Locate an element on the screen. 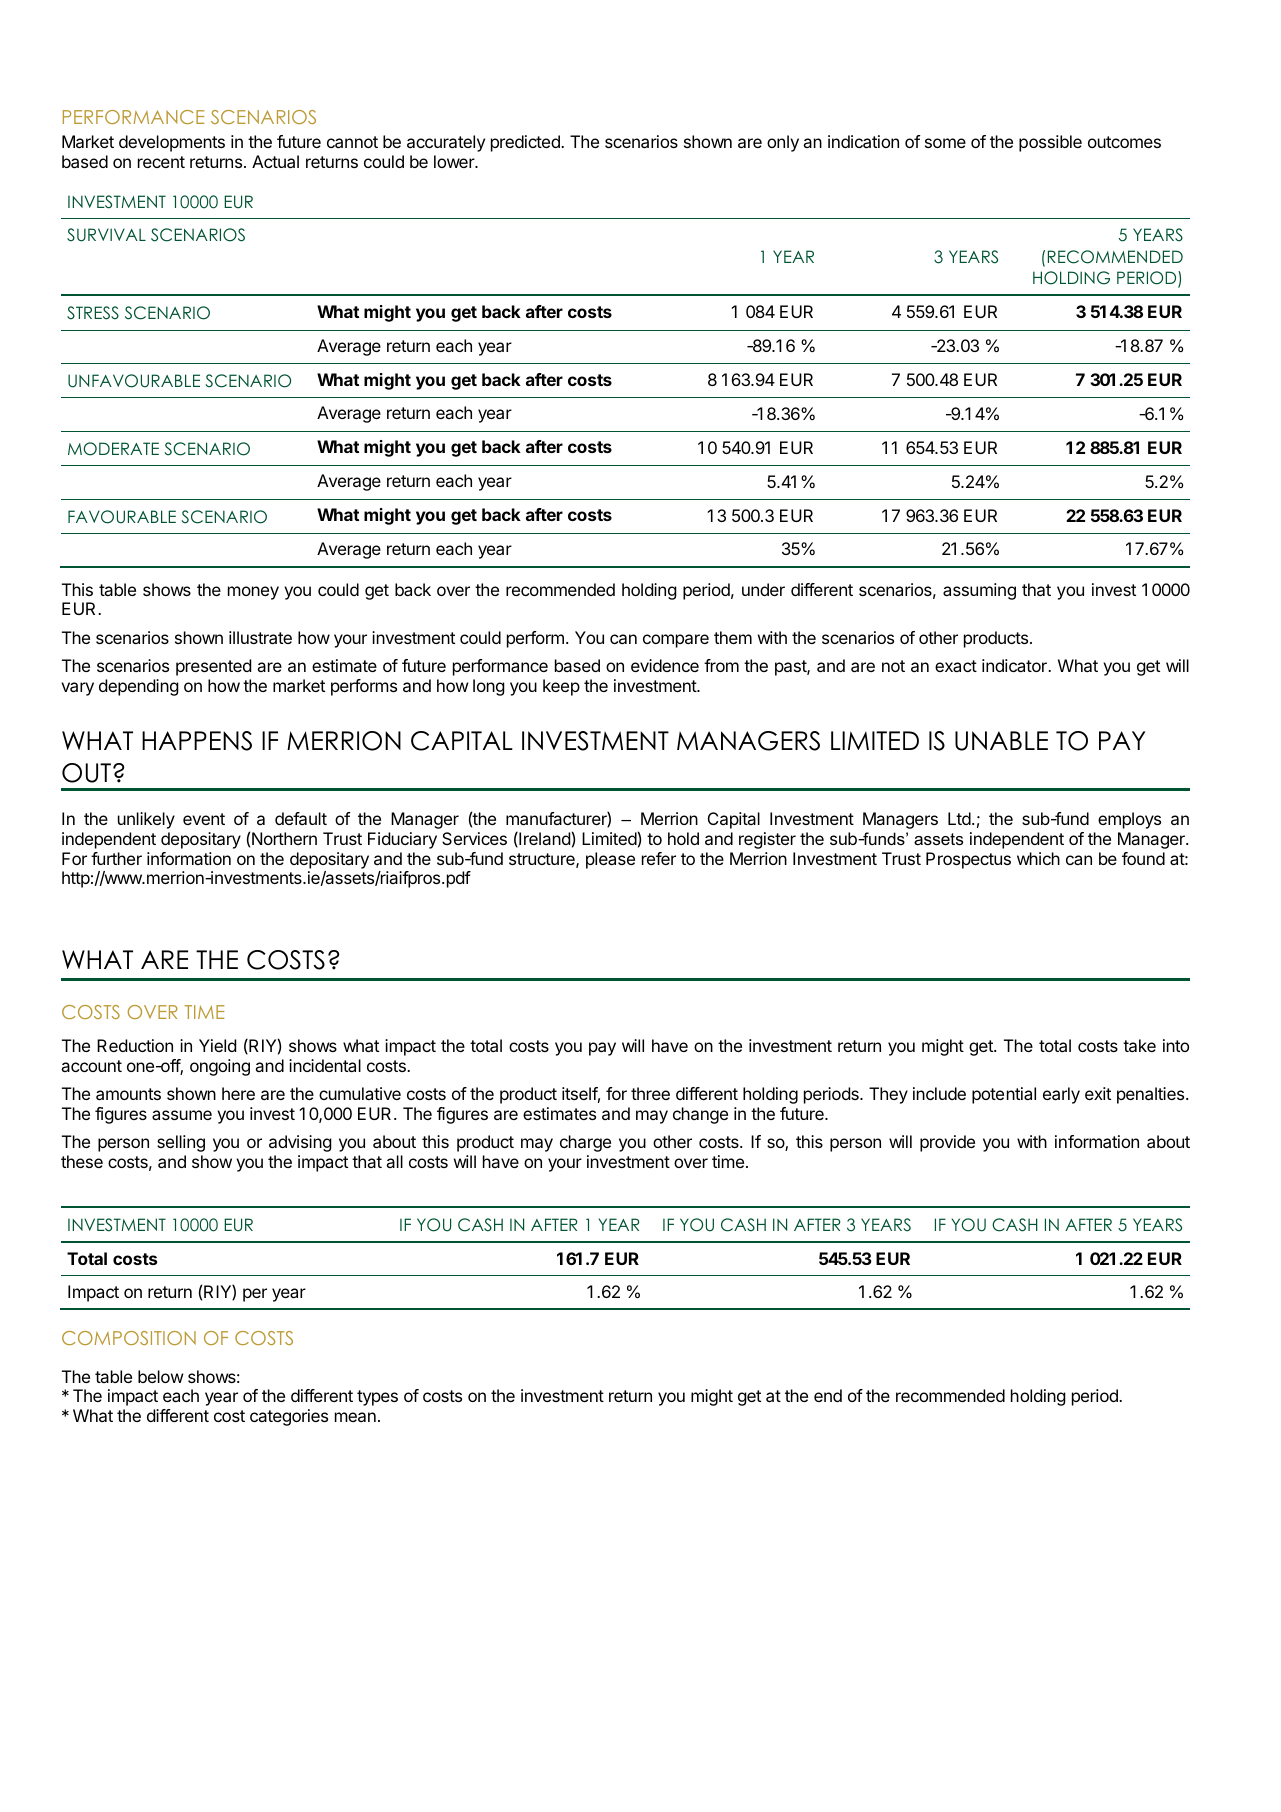 This screenshot has height=1812, width=1281. below is located at coordinates (161, 1376).
